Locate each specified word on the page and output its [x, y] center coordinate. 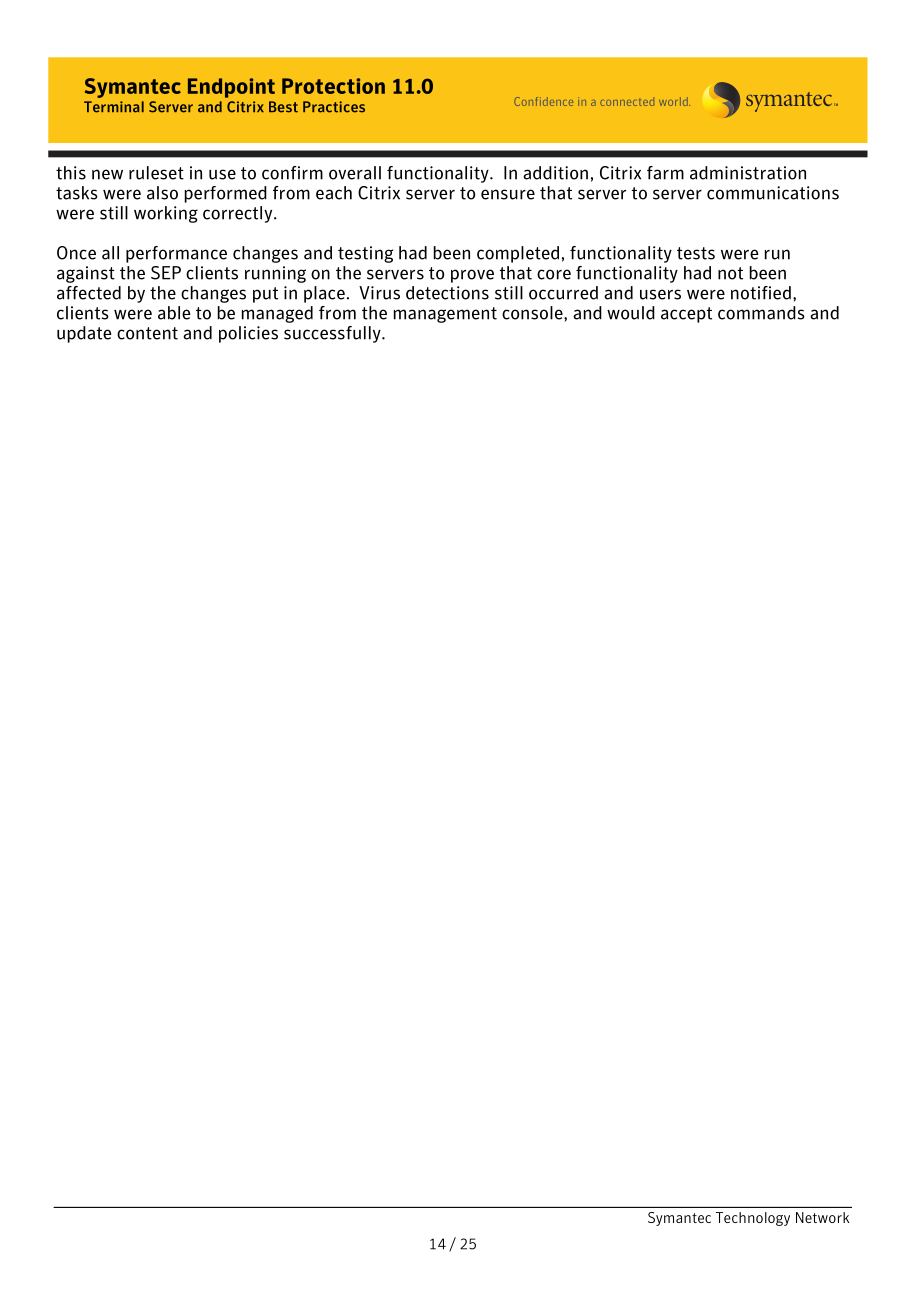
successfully [333, 334]
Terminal [114, 107]
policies [248, 334]
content [147, 333]
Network [822, 1217]
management [445, 315]
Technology [753, 1219]
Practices [334, 107]
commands [761, 313]
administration [748, 173]
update [84, 334]
